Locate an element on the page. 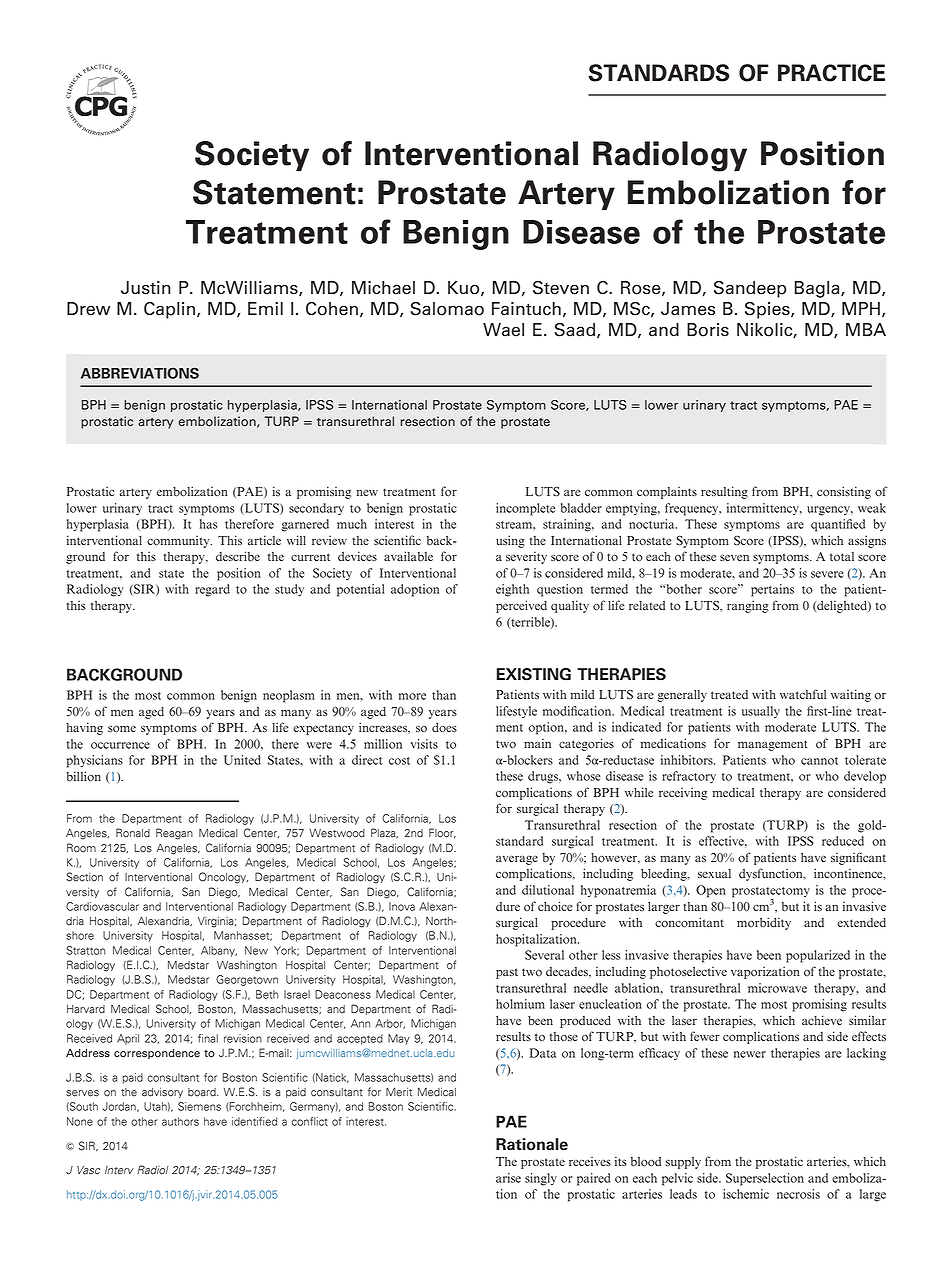 The image size is (952, 1275). authors is located at coordinates (180, 1121).
